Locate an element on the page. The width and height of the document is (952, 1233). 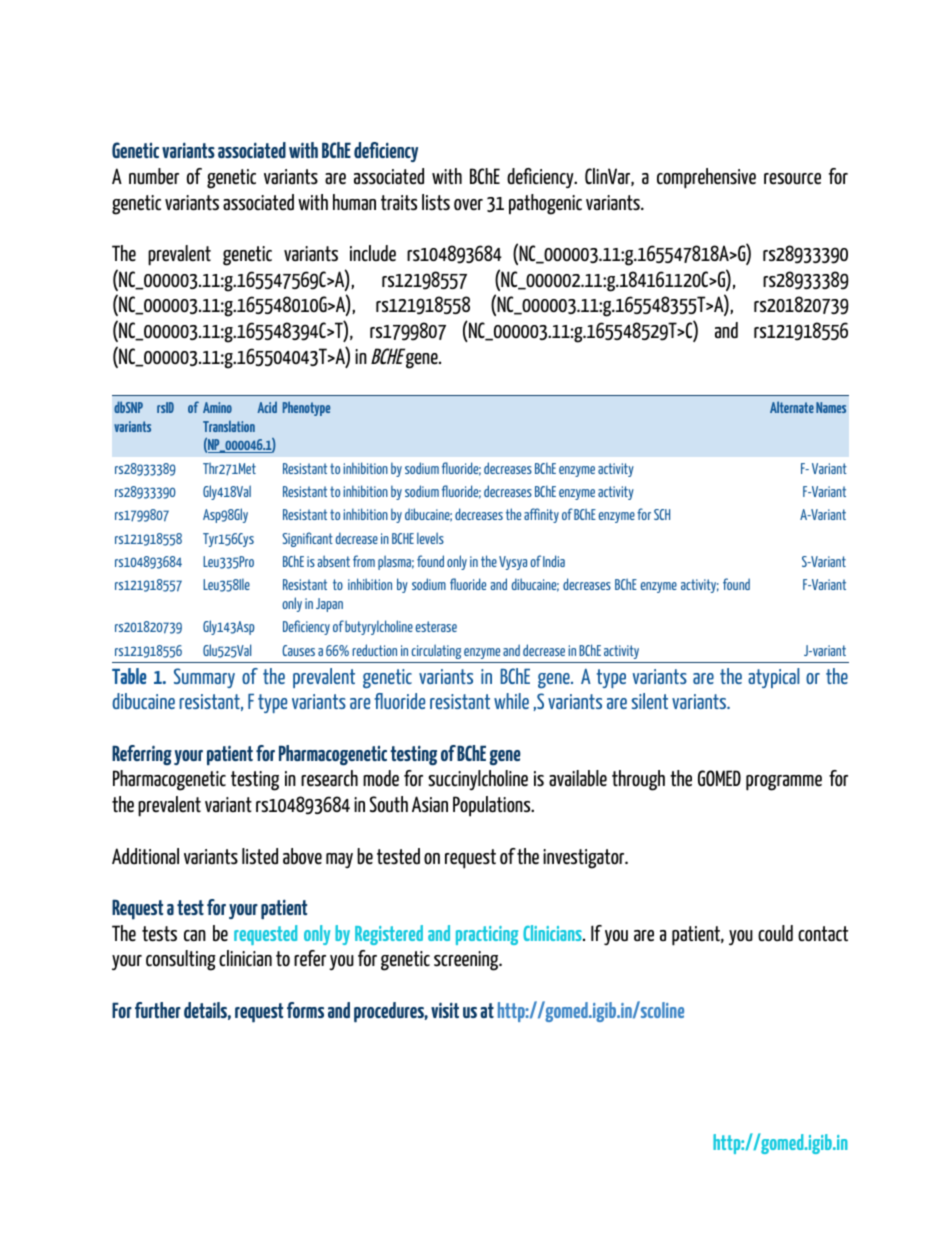
comprehensive is located at coordinates (706, 178).
